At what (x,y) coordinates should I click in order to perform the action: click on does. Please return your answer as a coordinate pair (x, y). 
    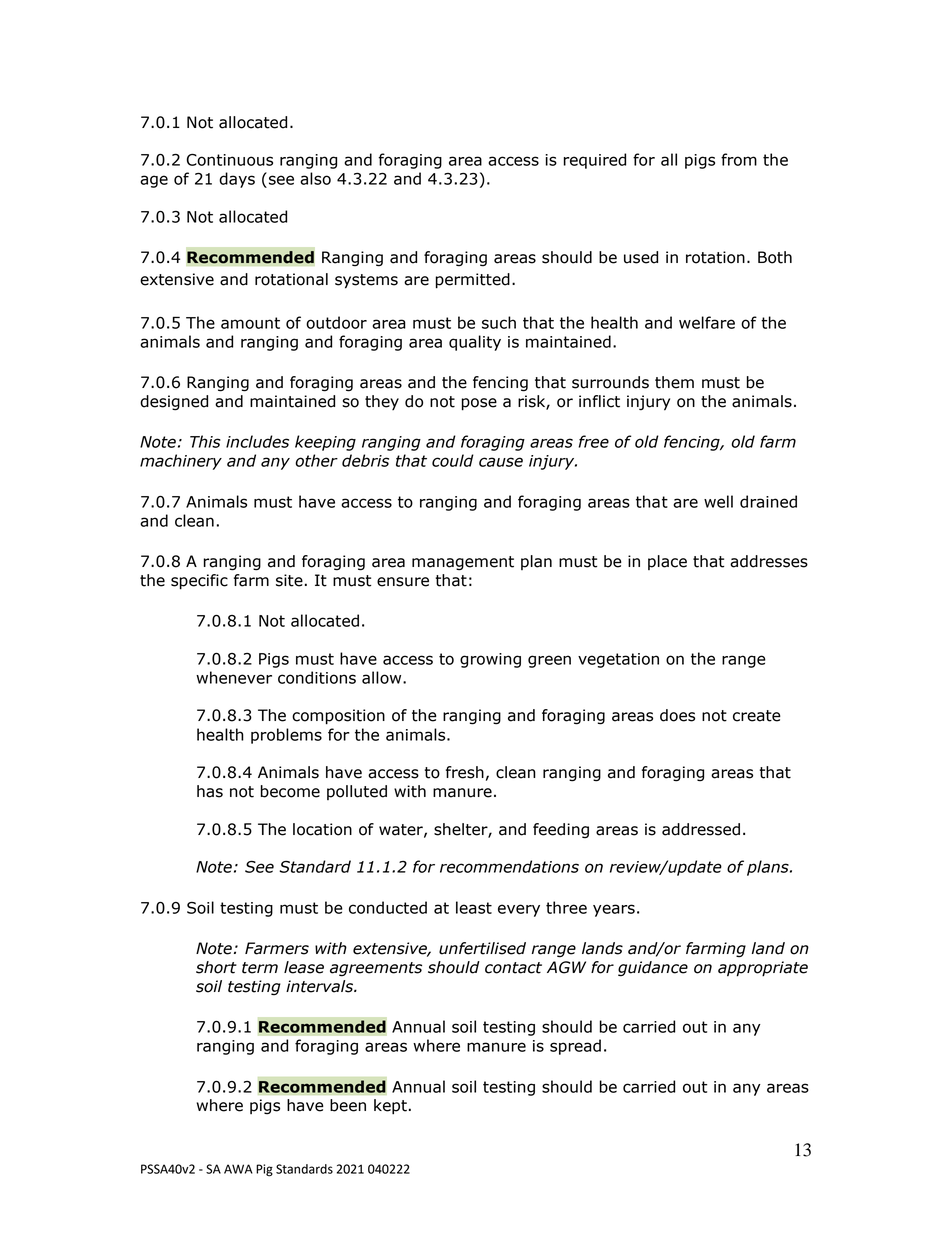
    Looking at the image, I should click on (677, 715).
